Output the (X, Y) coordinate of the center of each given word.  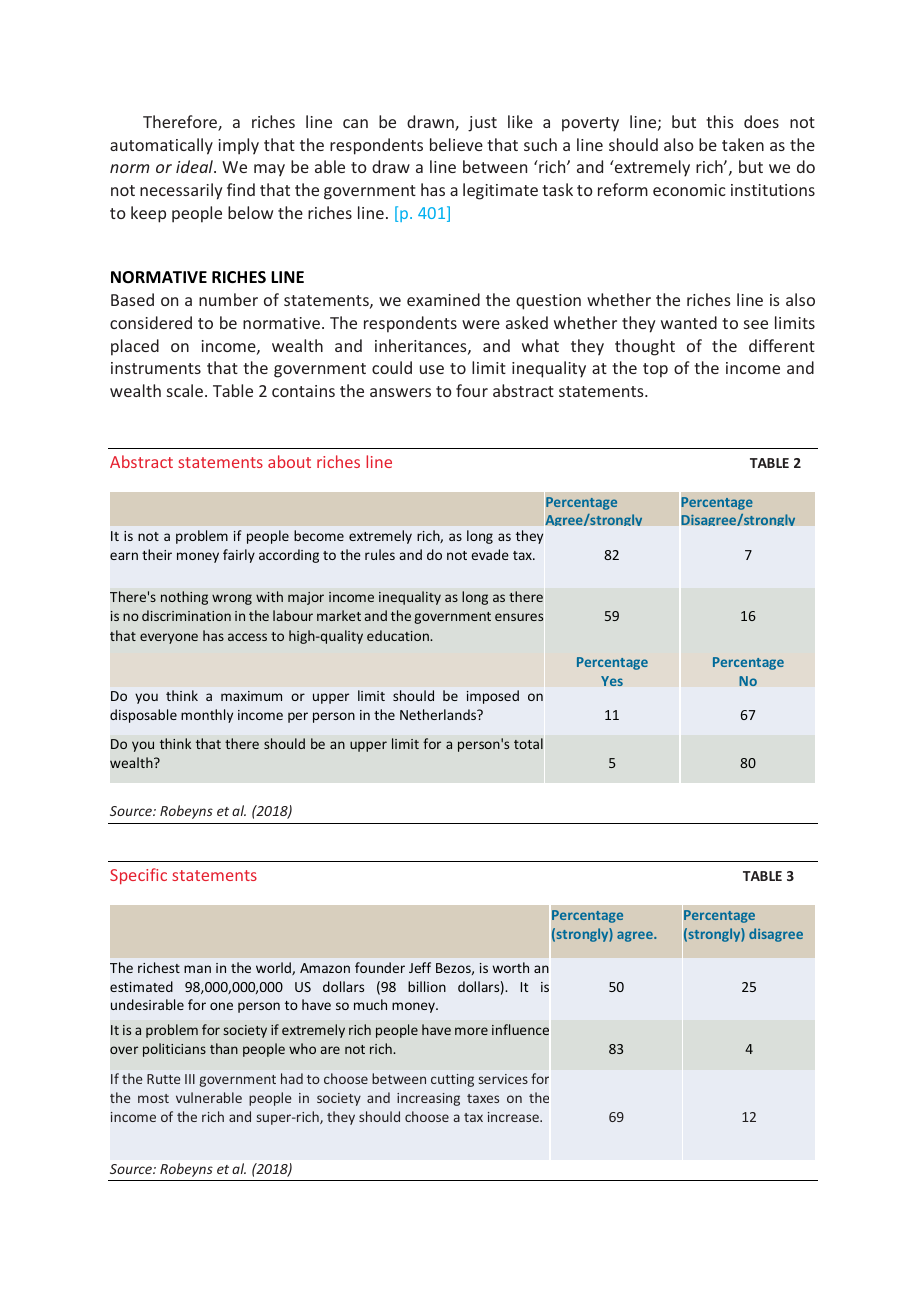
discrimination (186, 615)
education (399, 635)
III (190, 1079)
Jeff (420, 967)
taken (743, 144)
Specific (138, 876)
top (655, 370)
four (472, 390)
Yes (612, 681)
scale (185, 390)
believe (456, 144)
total (528, 743)
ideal (195, 166)
